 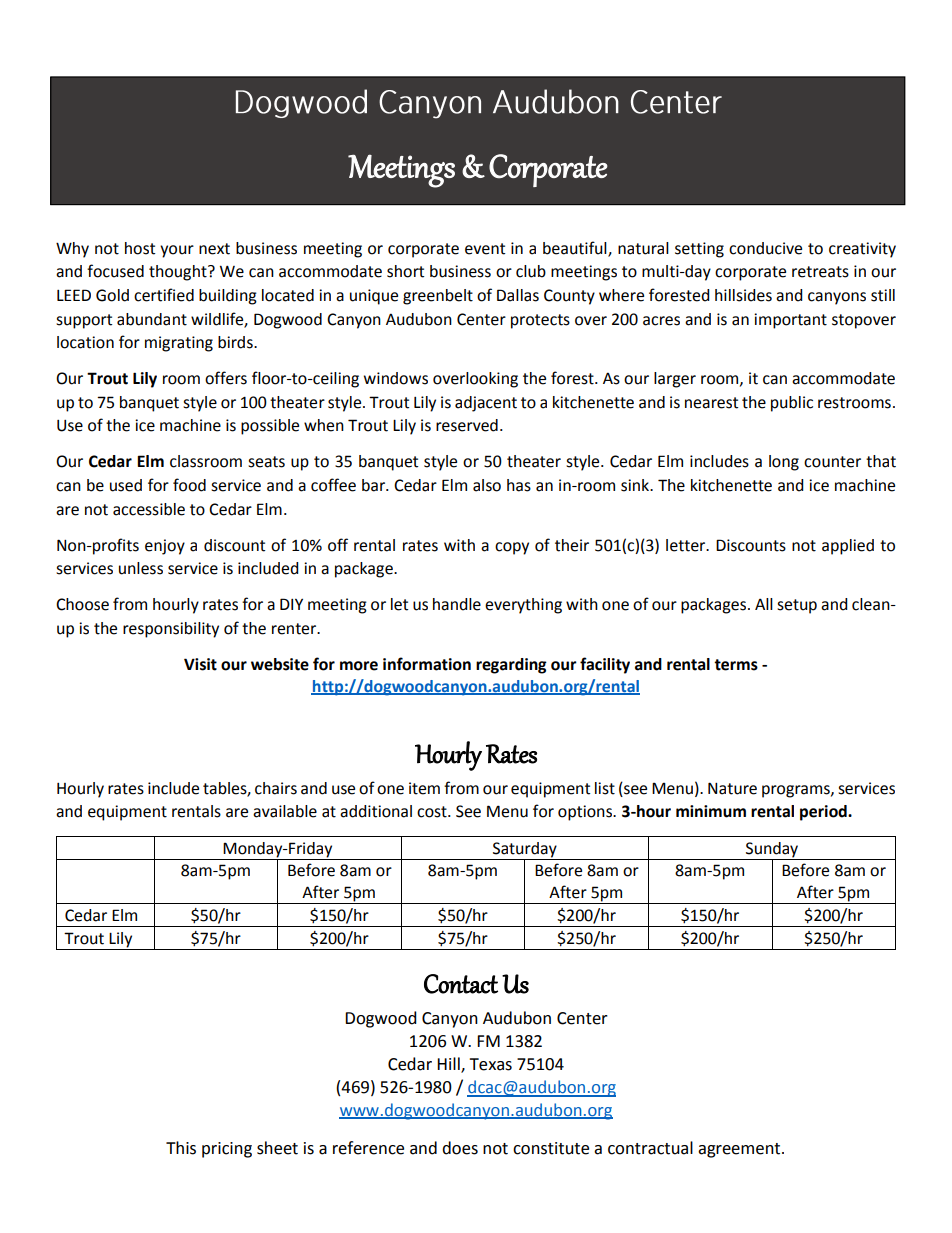 I want to click on food, so click(x=189, y=485).
